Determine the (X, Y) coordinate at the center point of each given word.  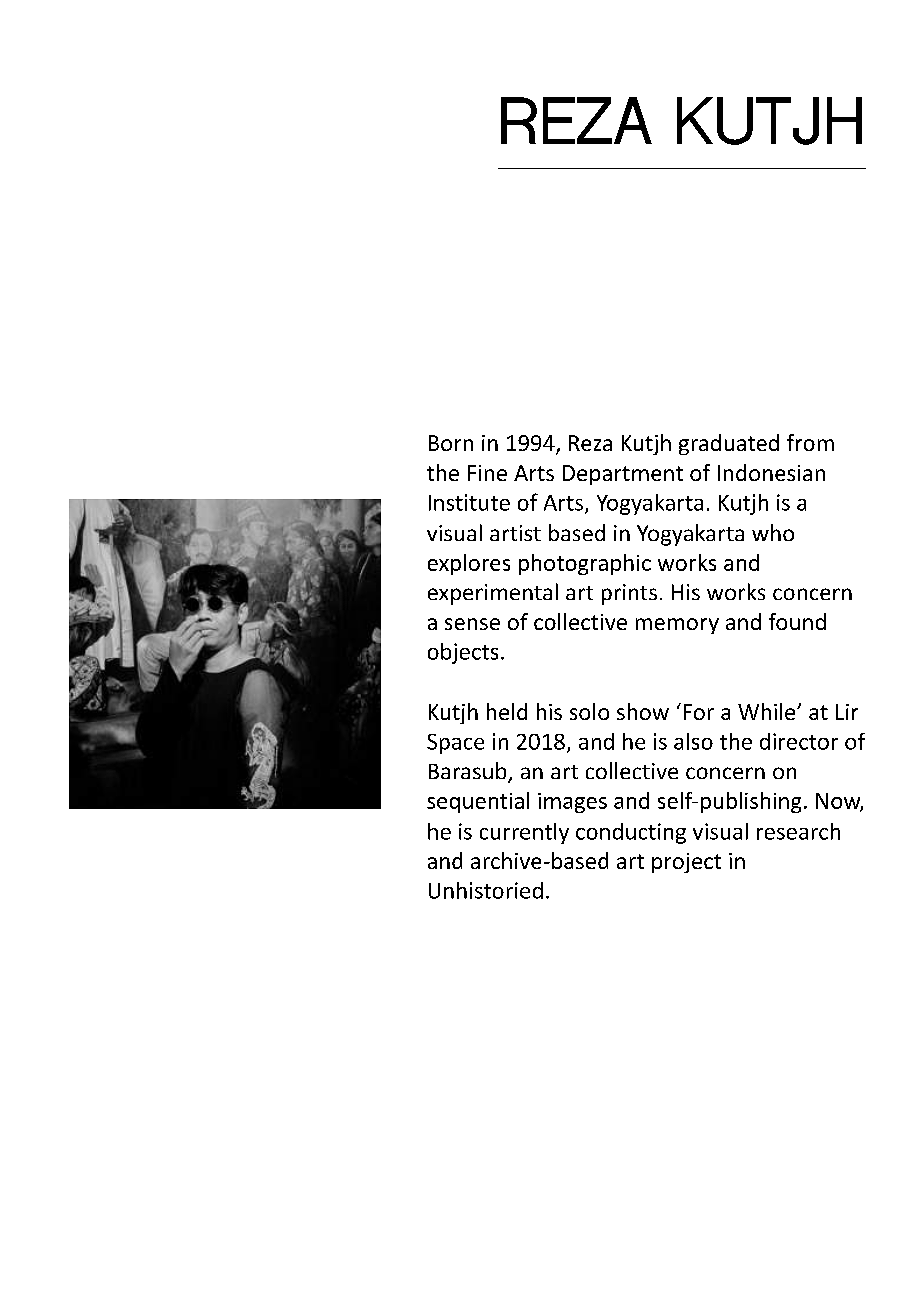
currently (524, 833)
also (693, 741)
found (797, 621)
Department (623, 475)
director (799, 741)
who (773, 532)
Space (455, 744)
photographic (585, 564)
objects (463, 653)
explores (469, 564)
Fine (487, 473)
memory (677, 626)
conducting (631, 833)
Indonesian (771, 472)
